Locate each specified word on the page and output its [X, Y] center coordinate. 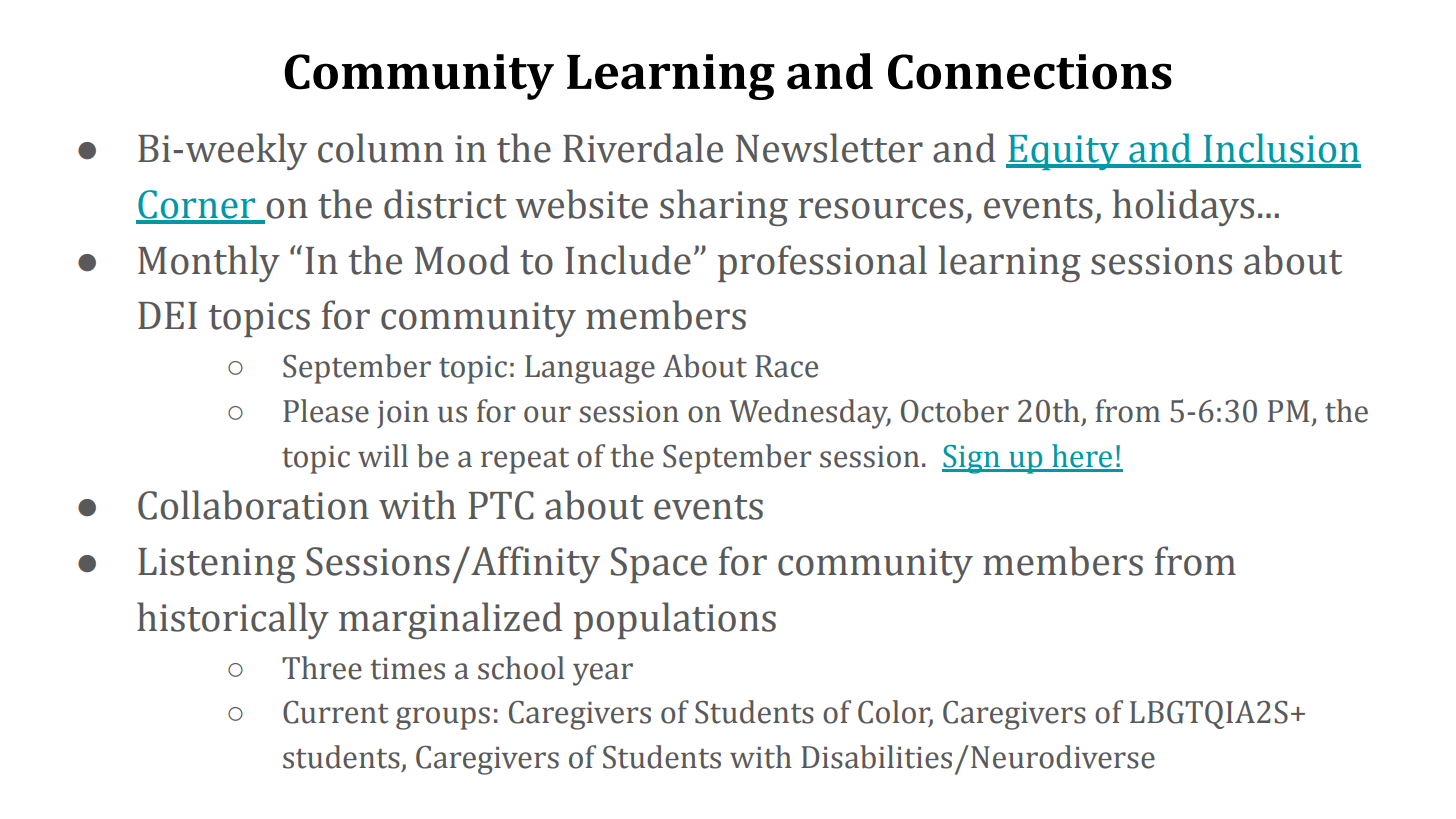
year [603, 674]
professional [822, 263]
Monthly [209, 263]
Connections [1030, 72]
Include [628, 260]
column [381, 148]
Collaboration [253, 505]
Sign [972, 459]
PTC [501, 505]
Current [335, 712]
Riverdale [643, 148]
